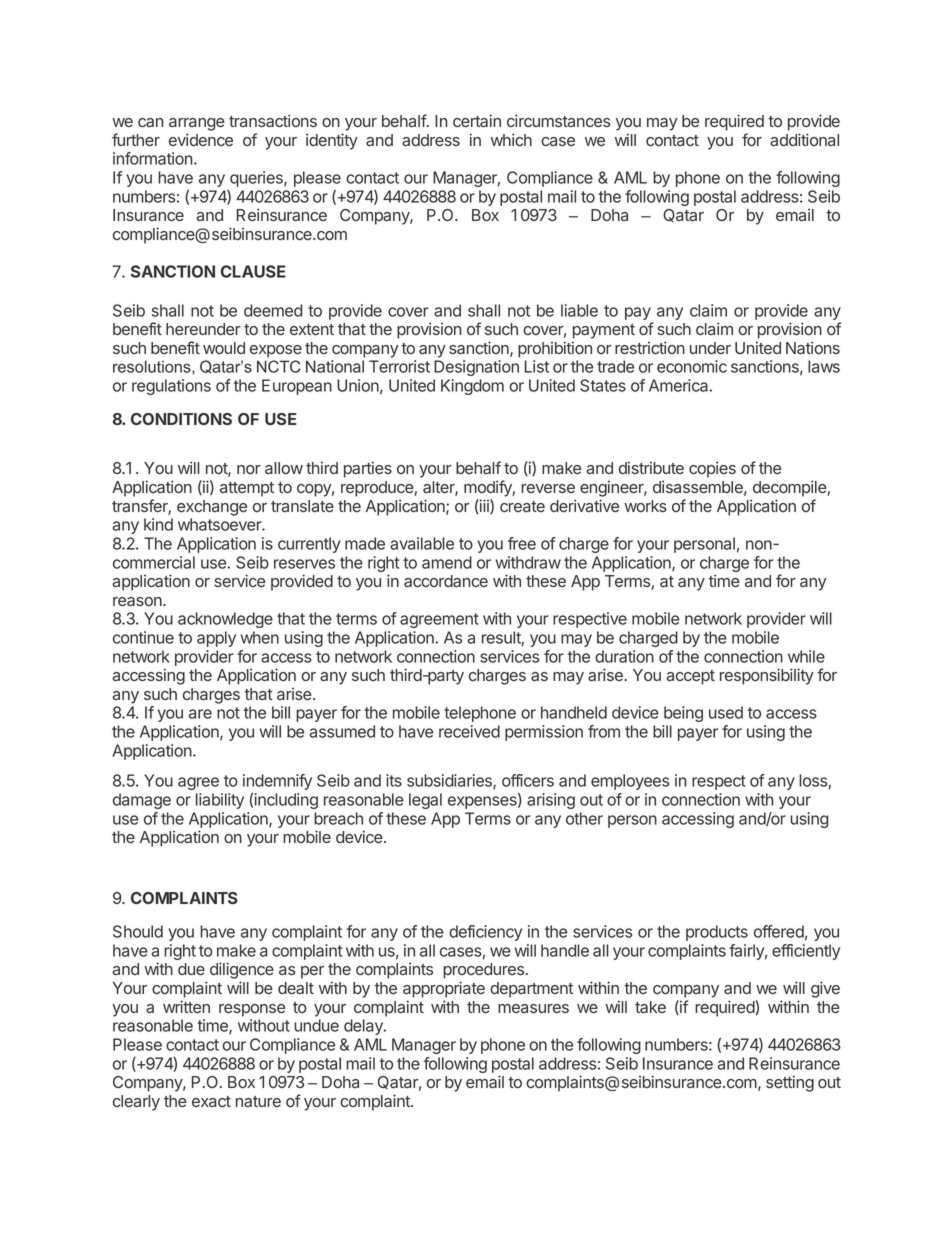 The height and width of the screenshot is (1233, 952). I want to click on additional, so click(804, 139).
